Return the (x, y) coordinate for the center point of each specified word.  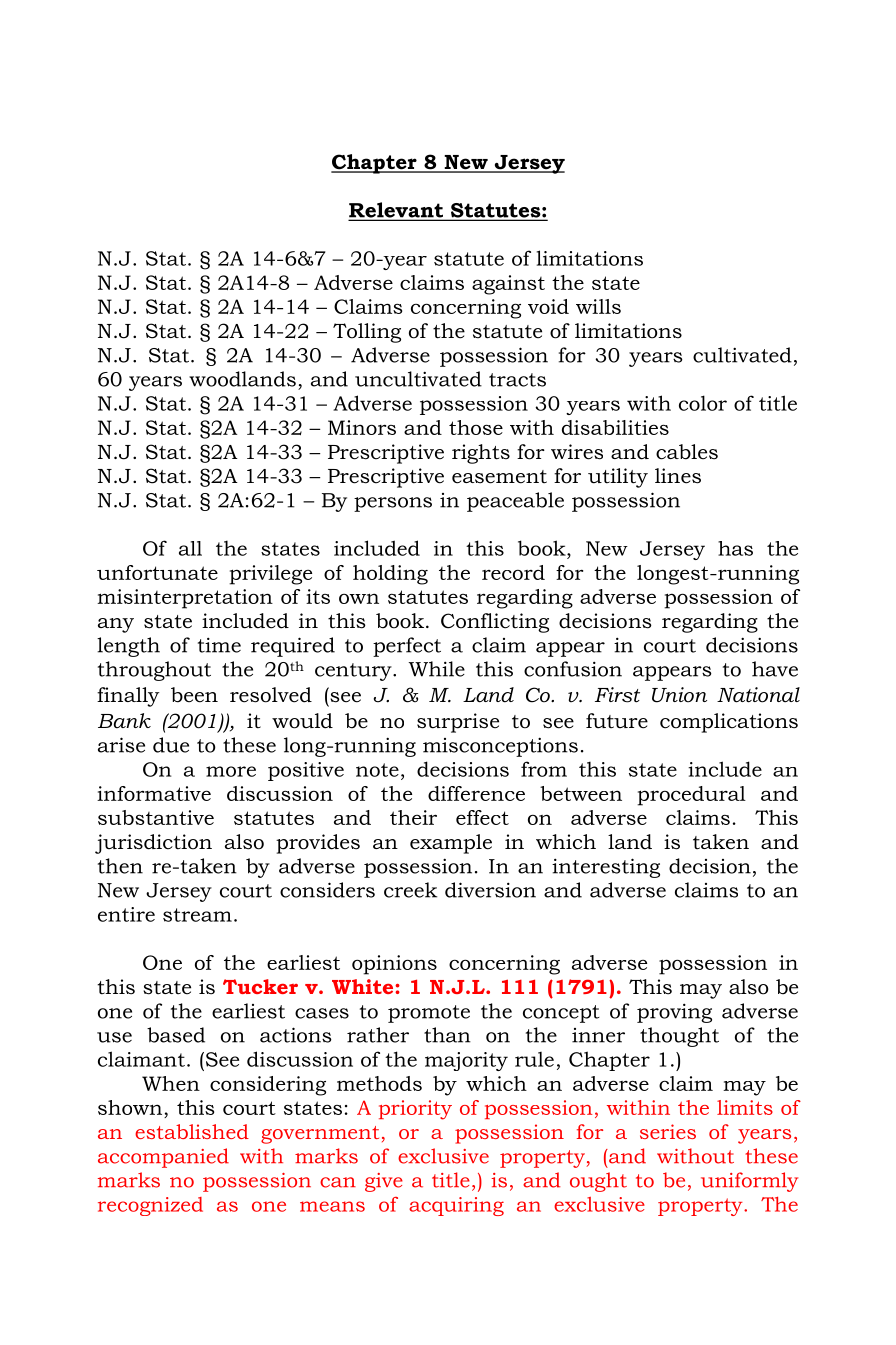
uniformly (749, 1182)
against (508, 285)
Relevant (397, 211)
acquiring (456, 1206)
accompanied (163, 1158)
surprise (458, 723)
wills (598, 306)
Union (679, 695)
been (194, 695)
